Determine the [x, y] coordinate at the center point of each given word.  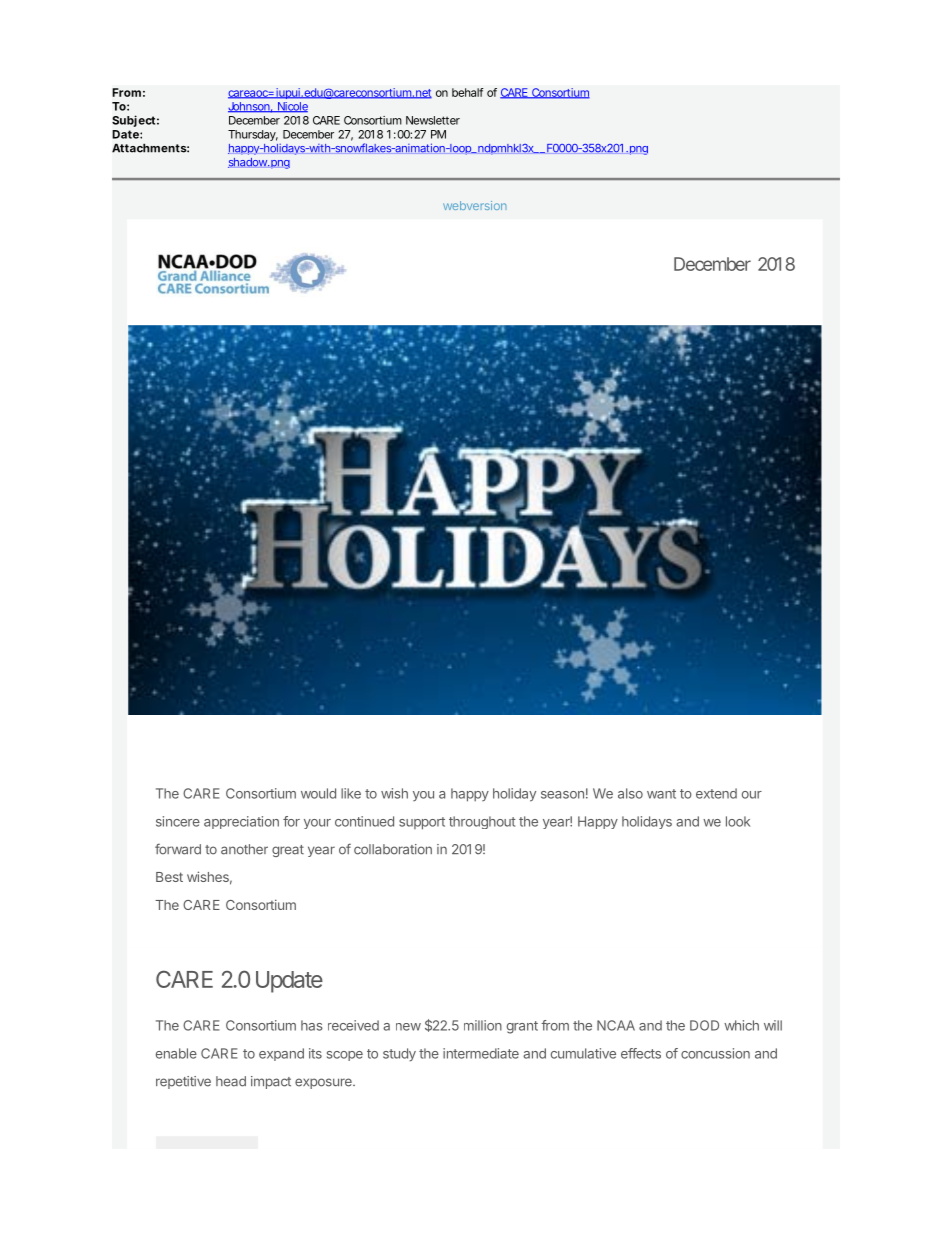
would [318, 793]
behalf [468, 92]
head [231, 1081]
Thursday [253, 135]
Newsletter [433, 120]
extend [716, 793]
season [562, 795]
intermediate [481, 1053]
